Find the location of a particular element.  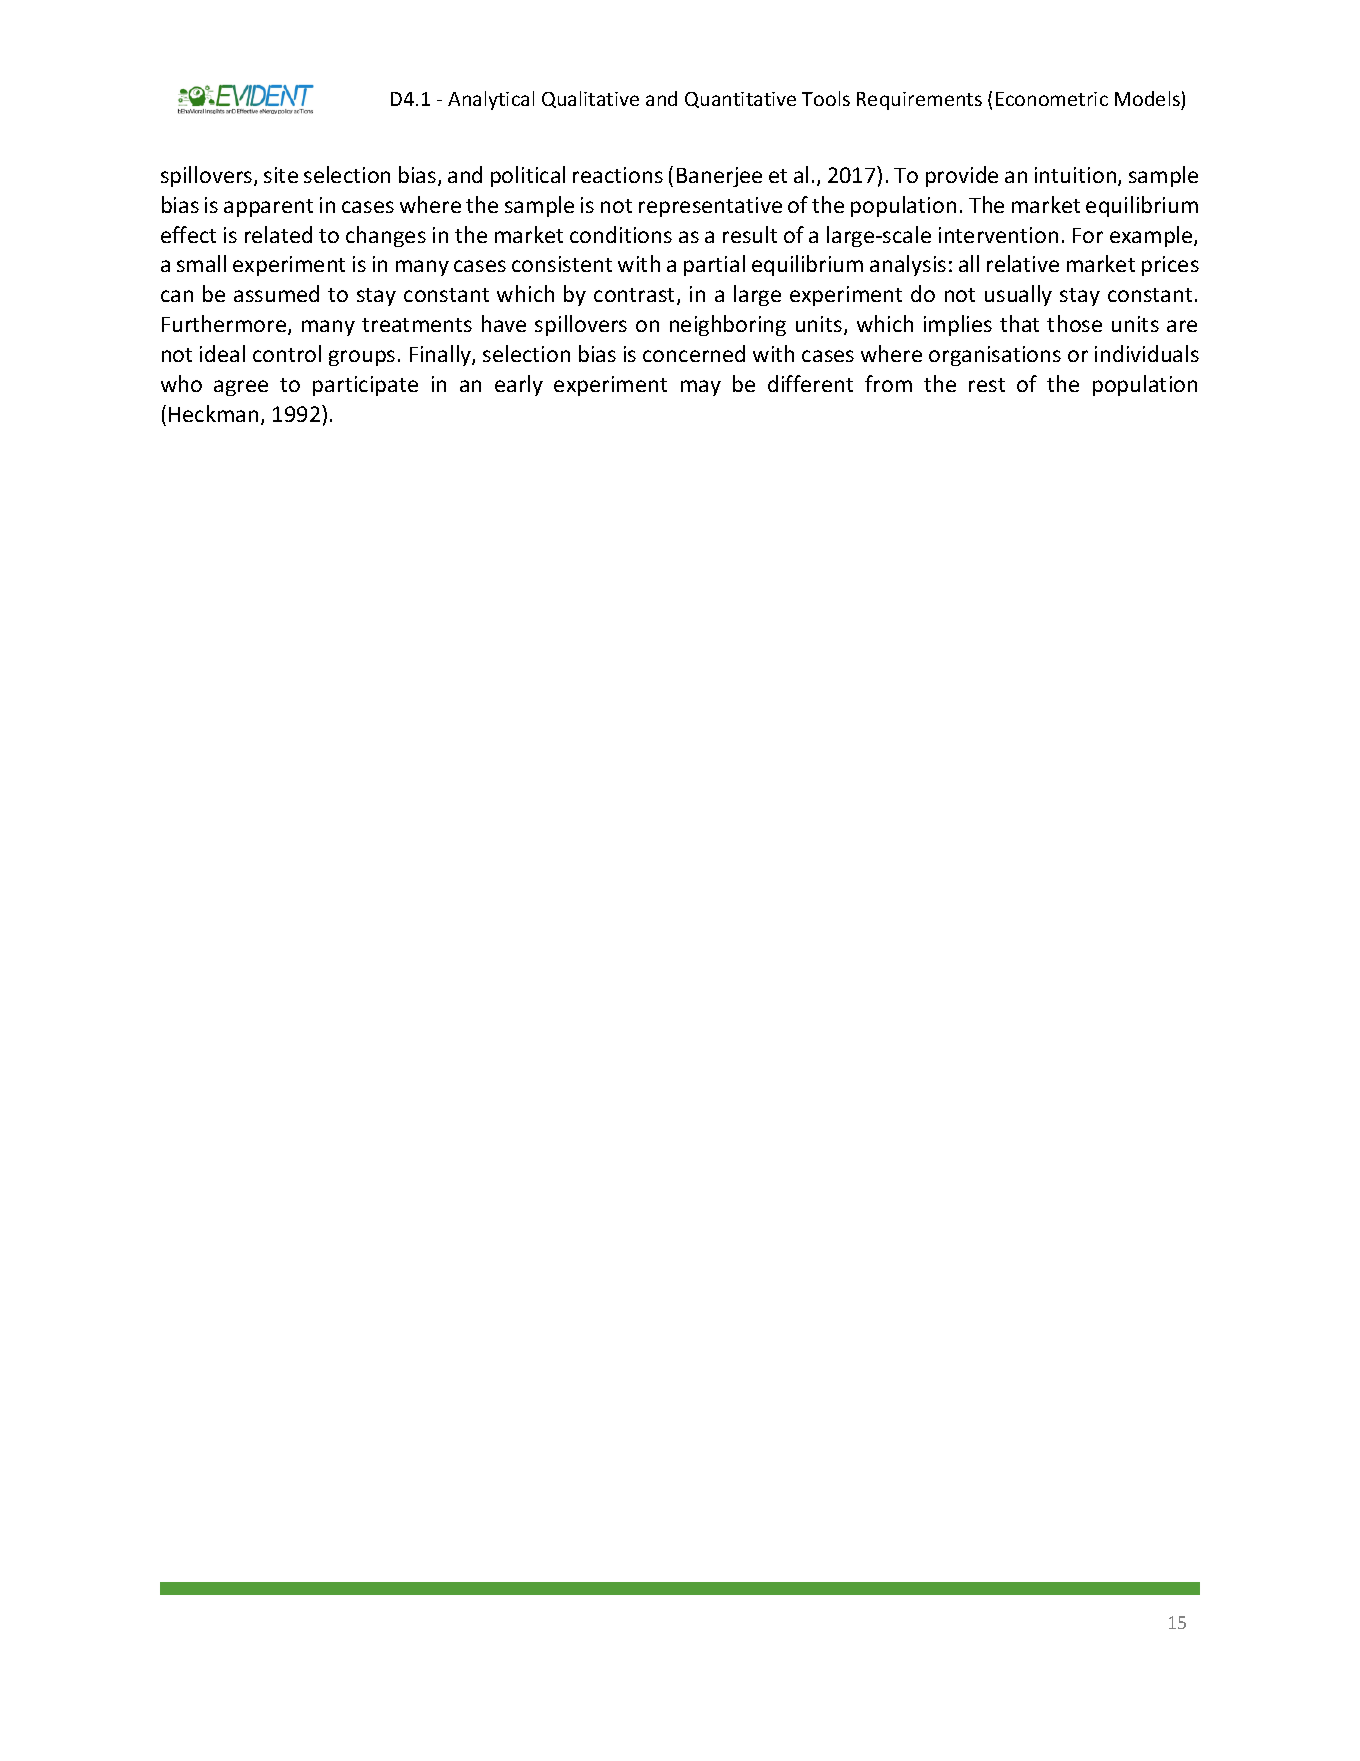

small is located at coordinates (201, 263).
